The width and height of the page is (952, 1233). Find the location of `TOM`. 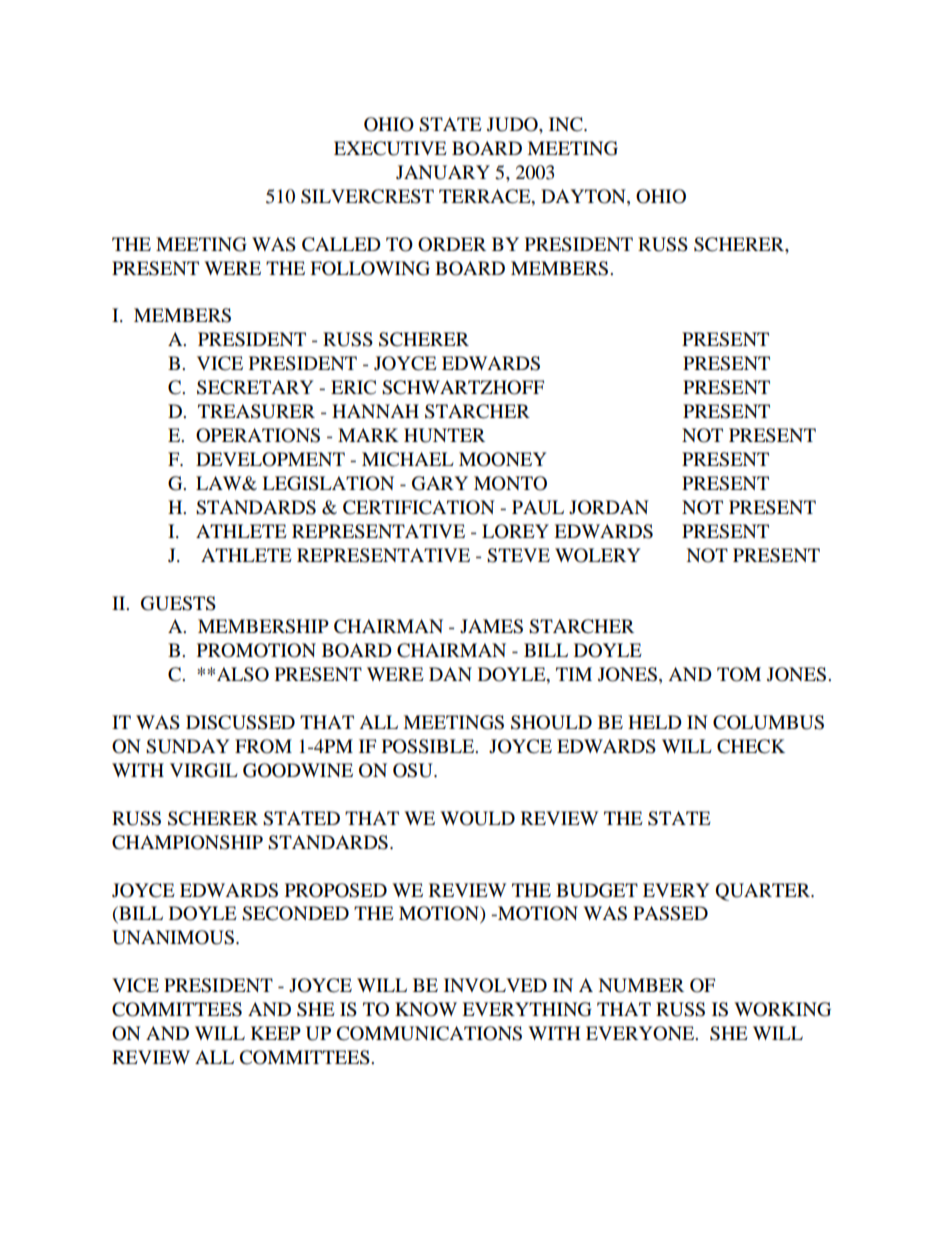

TOM is located at coordinates (739, 674).
